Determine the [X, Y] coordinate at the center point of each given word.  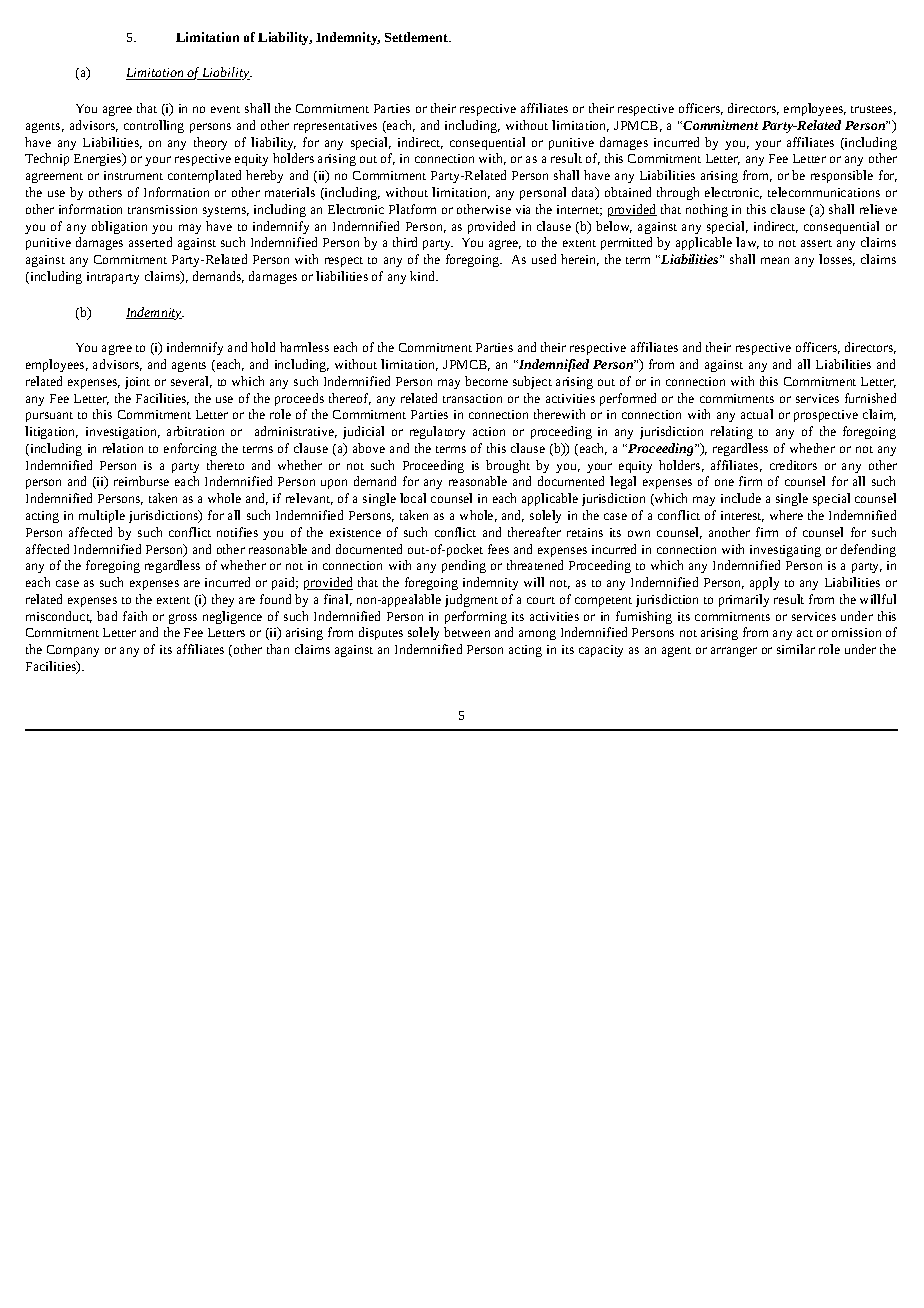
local [413, 498]
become [486, 381]
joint [137, 383]
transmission [162, 209]
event [225, 109]
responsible [842, 176]
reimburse [141, 481]
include [741, 498]
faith [135, 616]
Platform [412, 209]
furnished [870, 398]
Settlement [418, 37]
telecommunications [824, 192]
